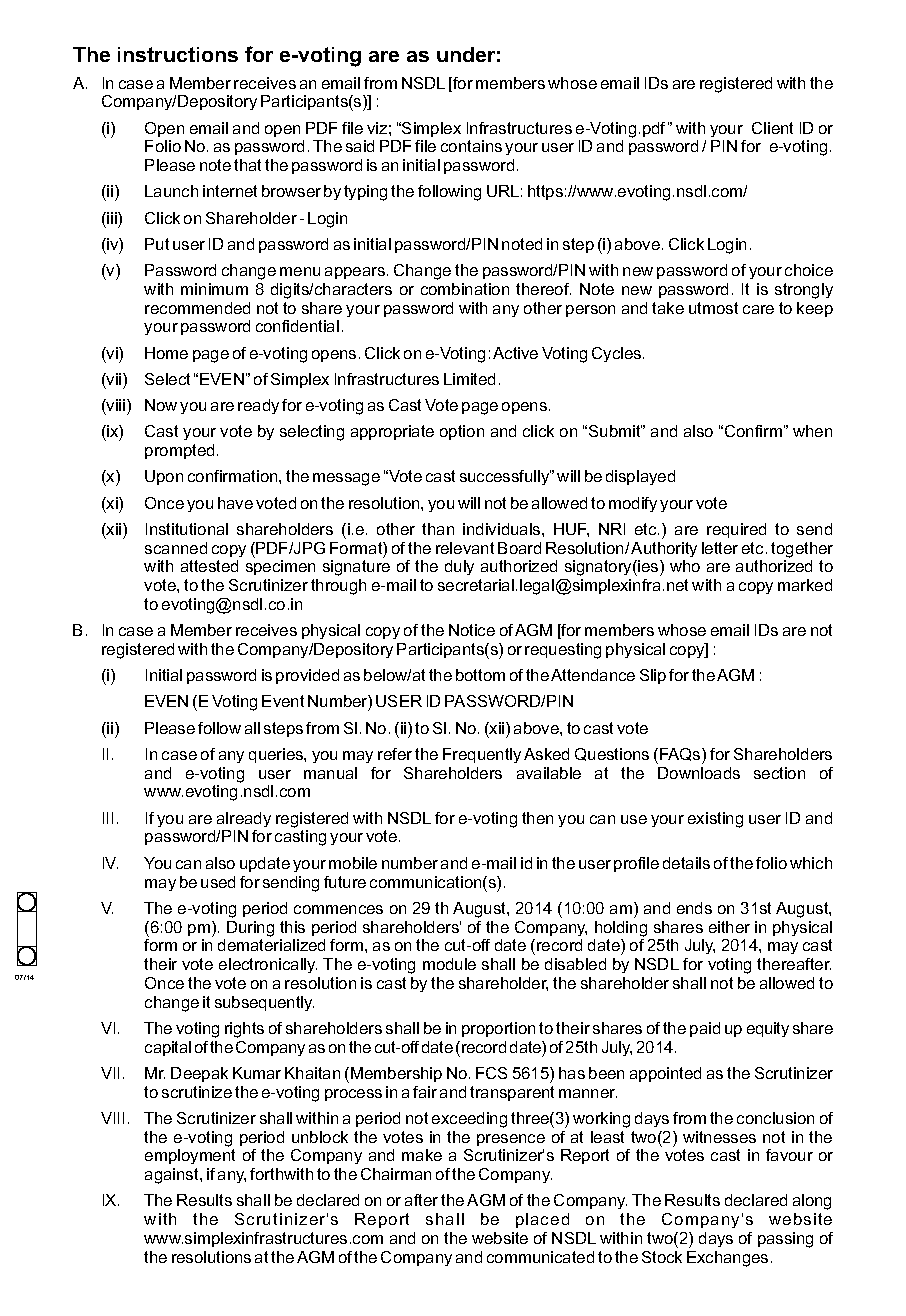 The image size is (906, 1316). What do you see at coordinates (542, 1220) in the image?
I see `placed` at bounding box center [542, 1220].
